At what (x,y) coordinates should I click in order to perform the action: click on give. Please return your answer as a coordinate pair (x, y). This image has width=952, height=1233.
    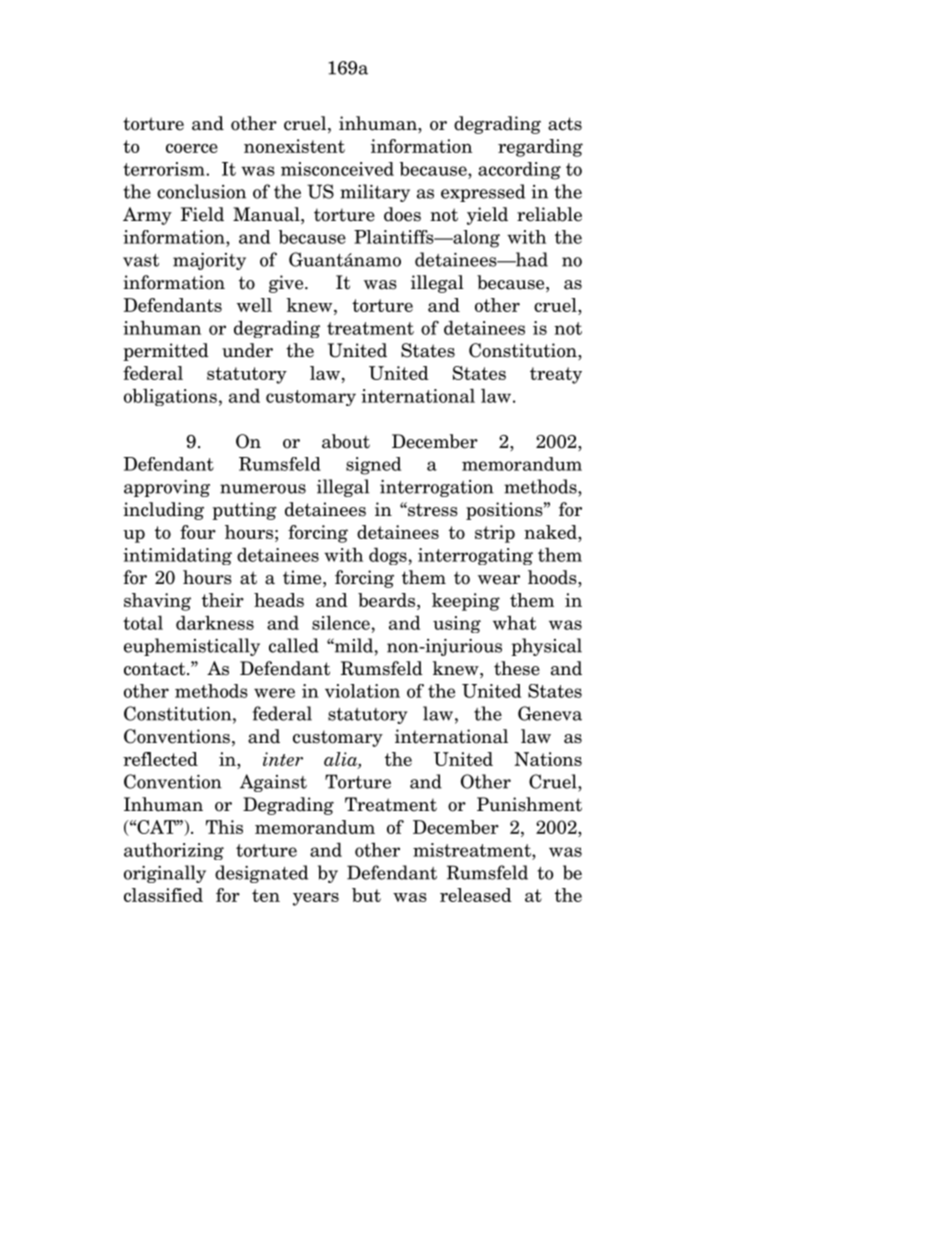
    Looking at the image, I should click on (287, 284).
